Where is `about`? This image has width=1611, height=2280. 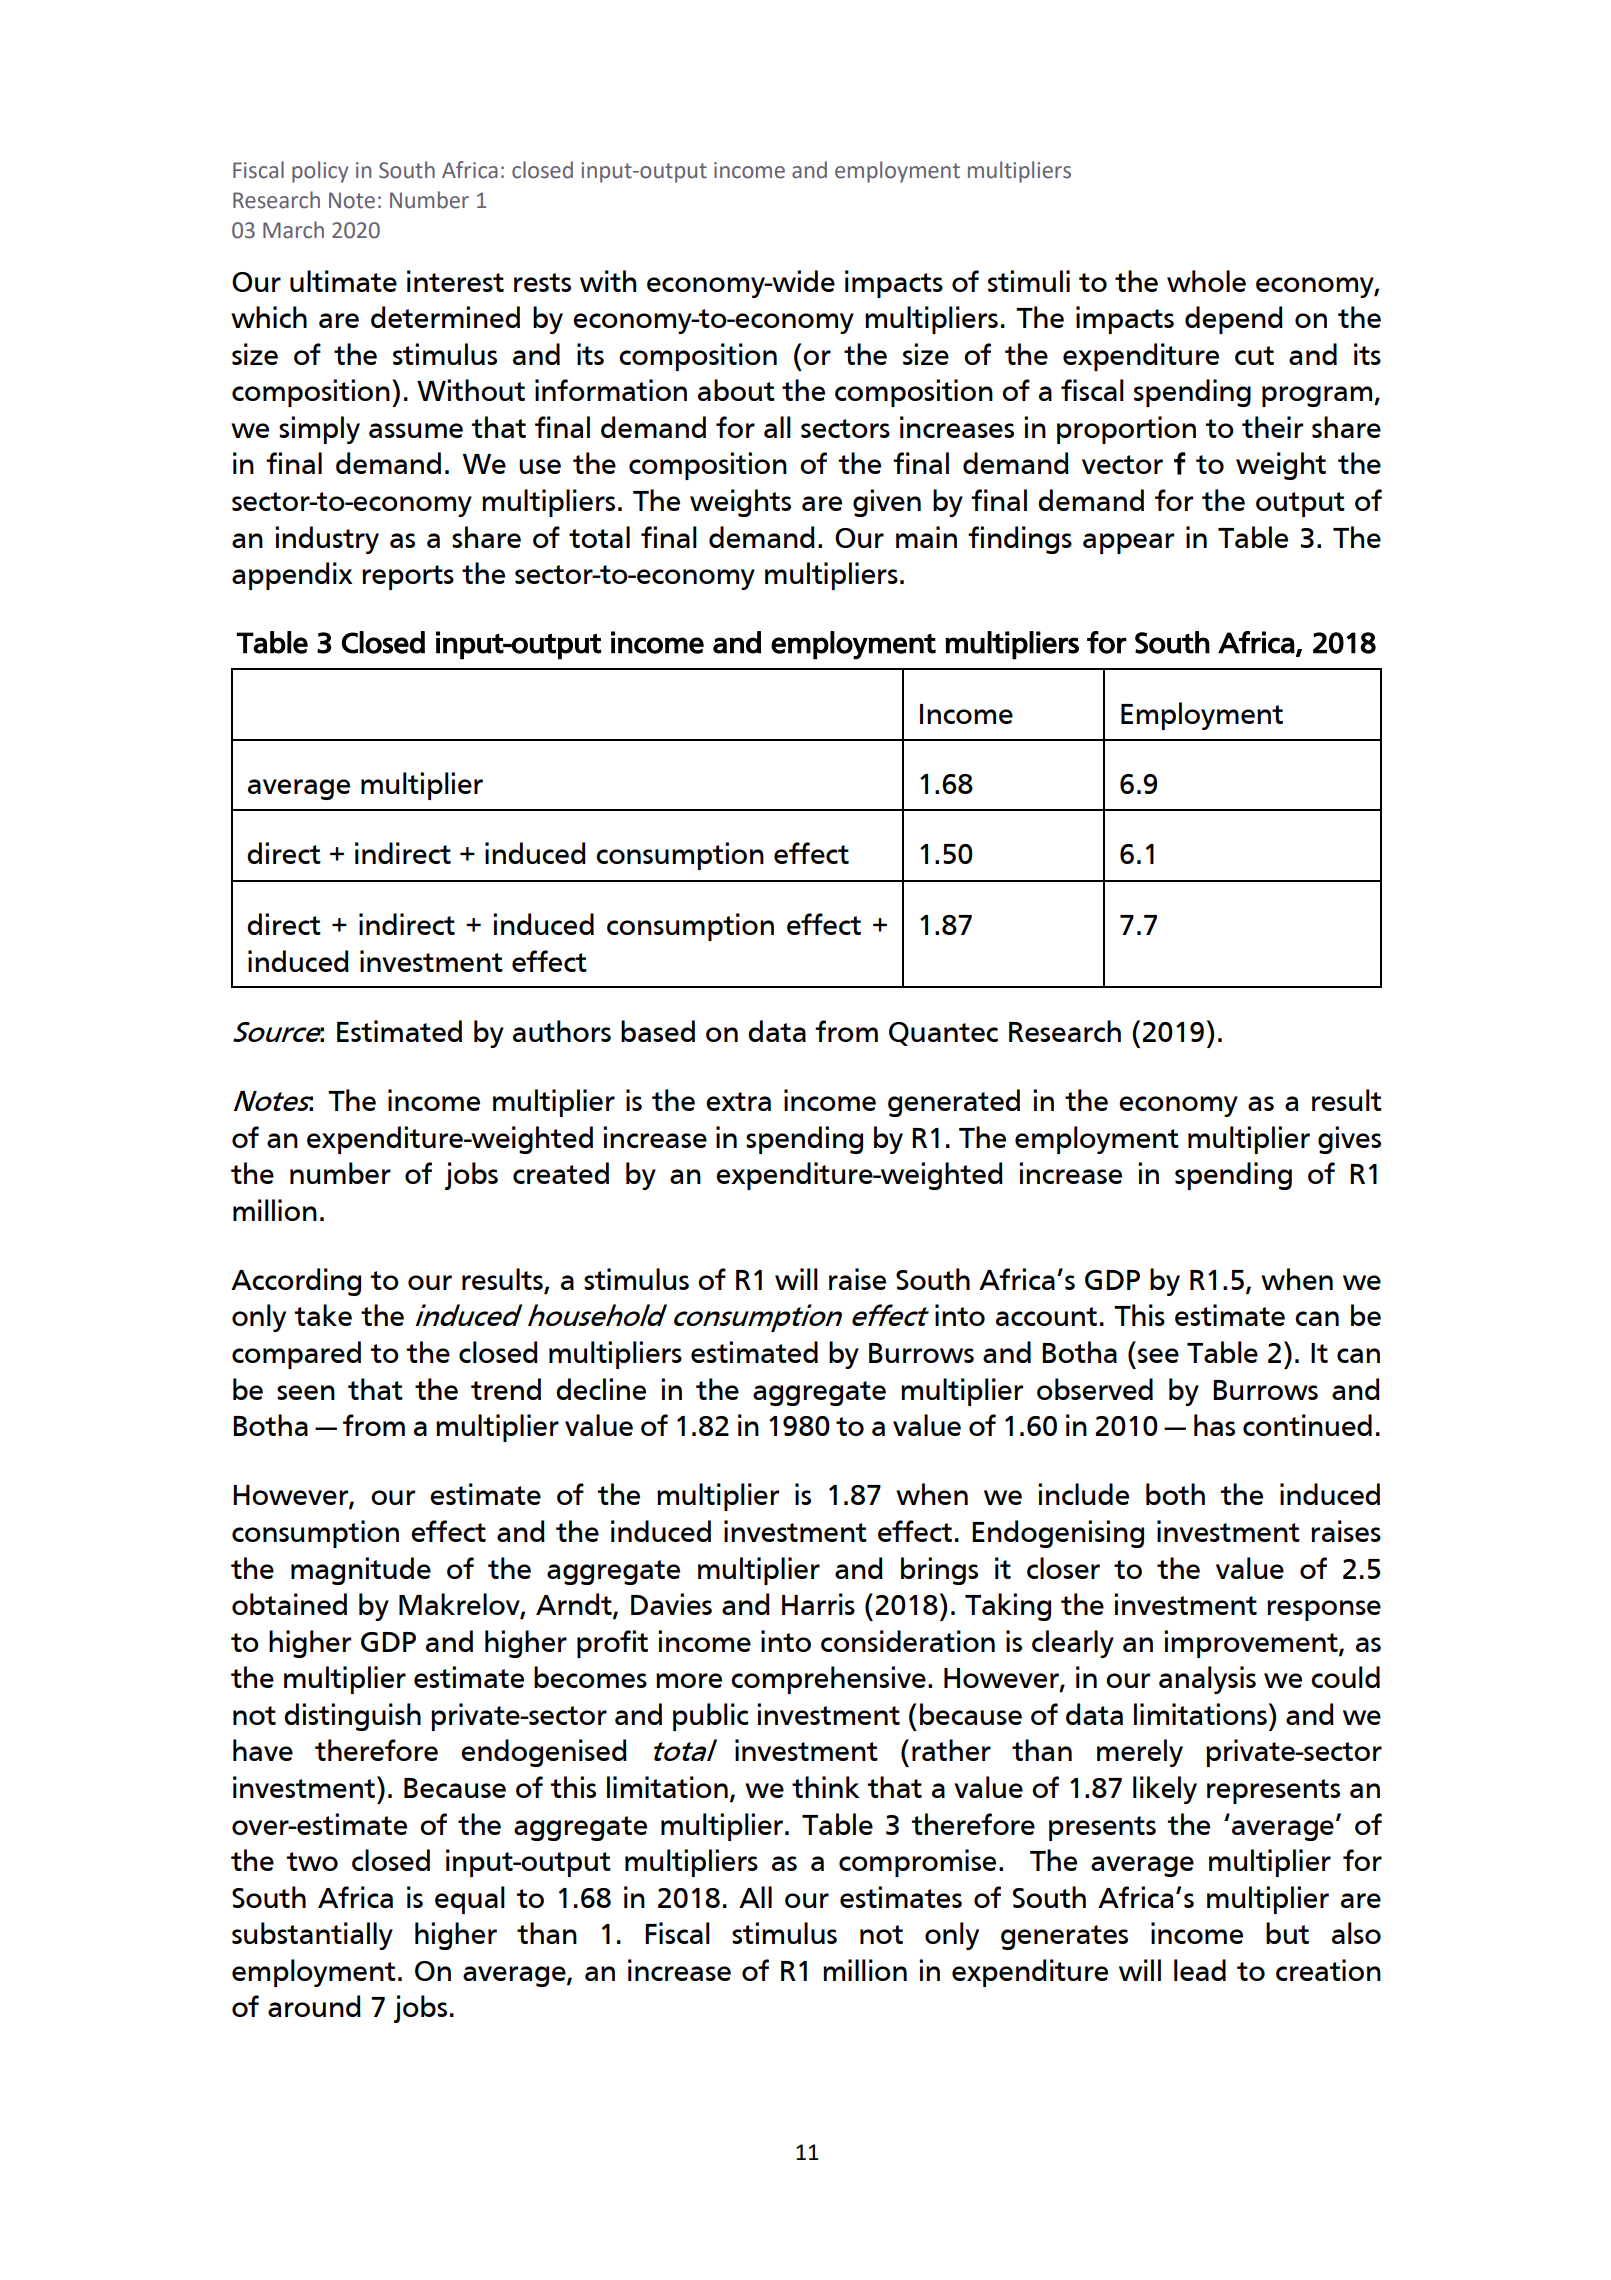
about is located at coordinates (736, 390).
